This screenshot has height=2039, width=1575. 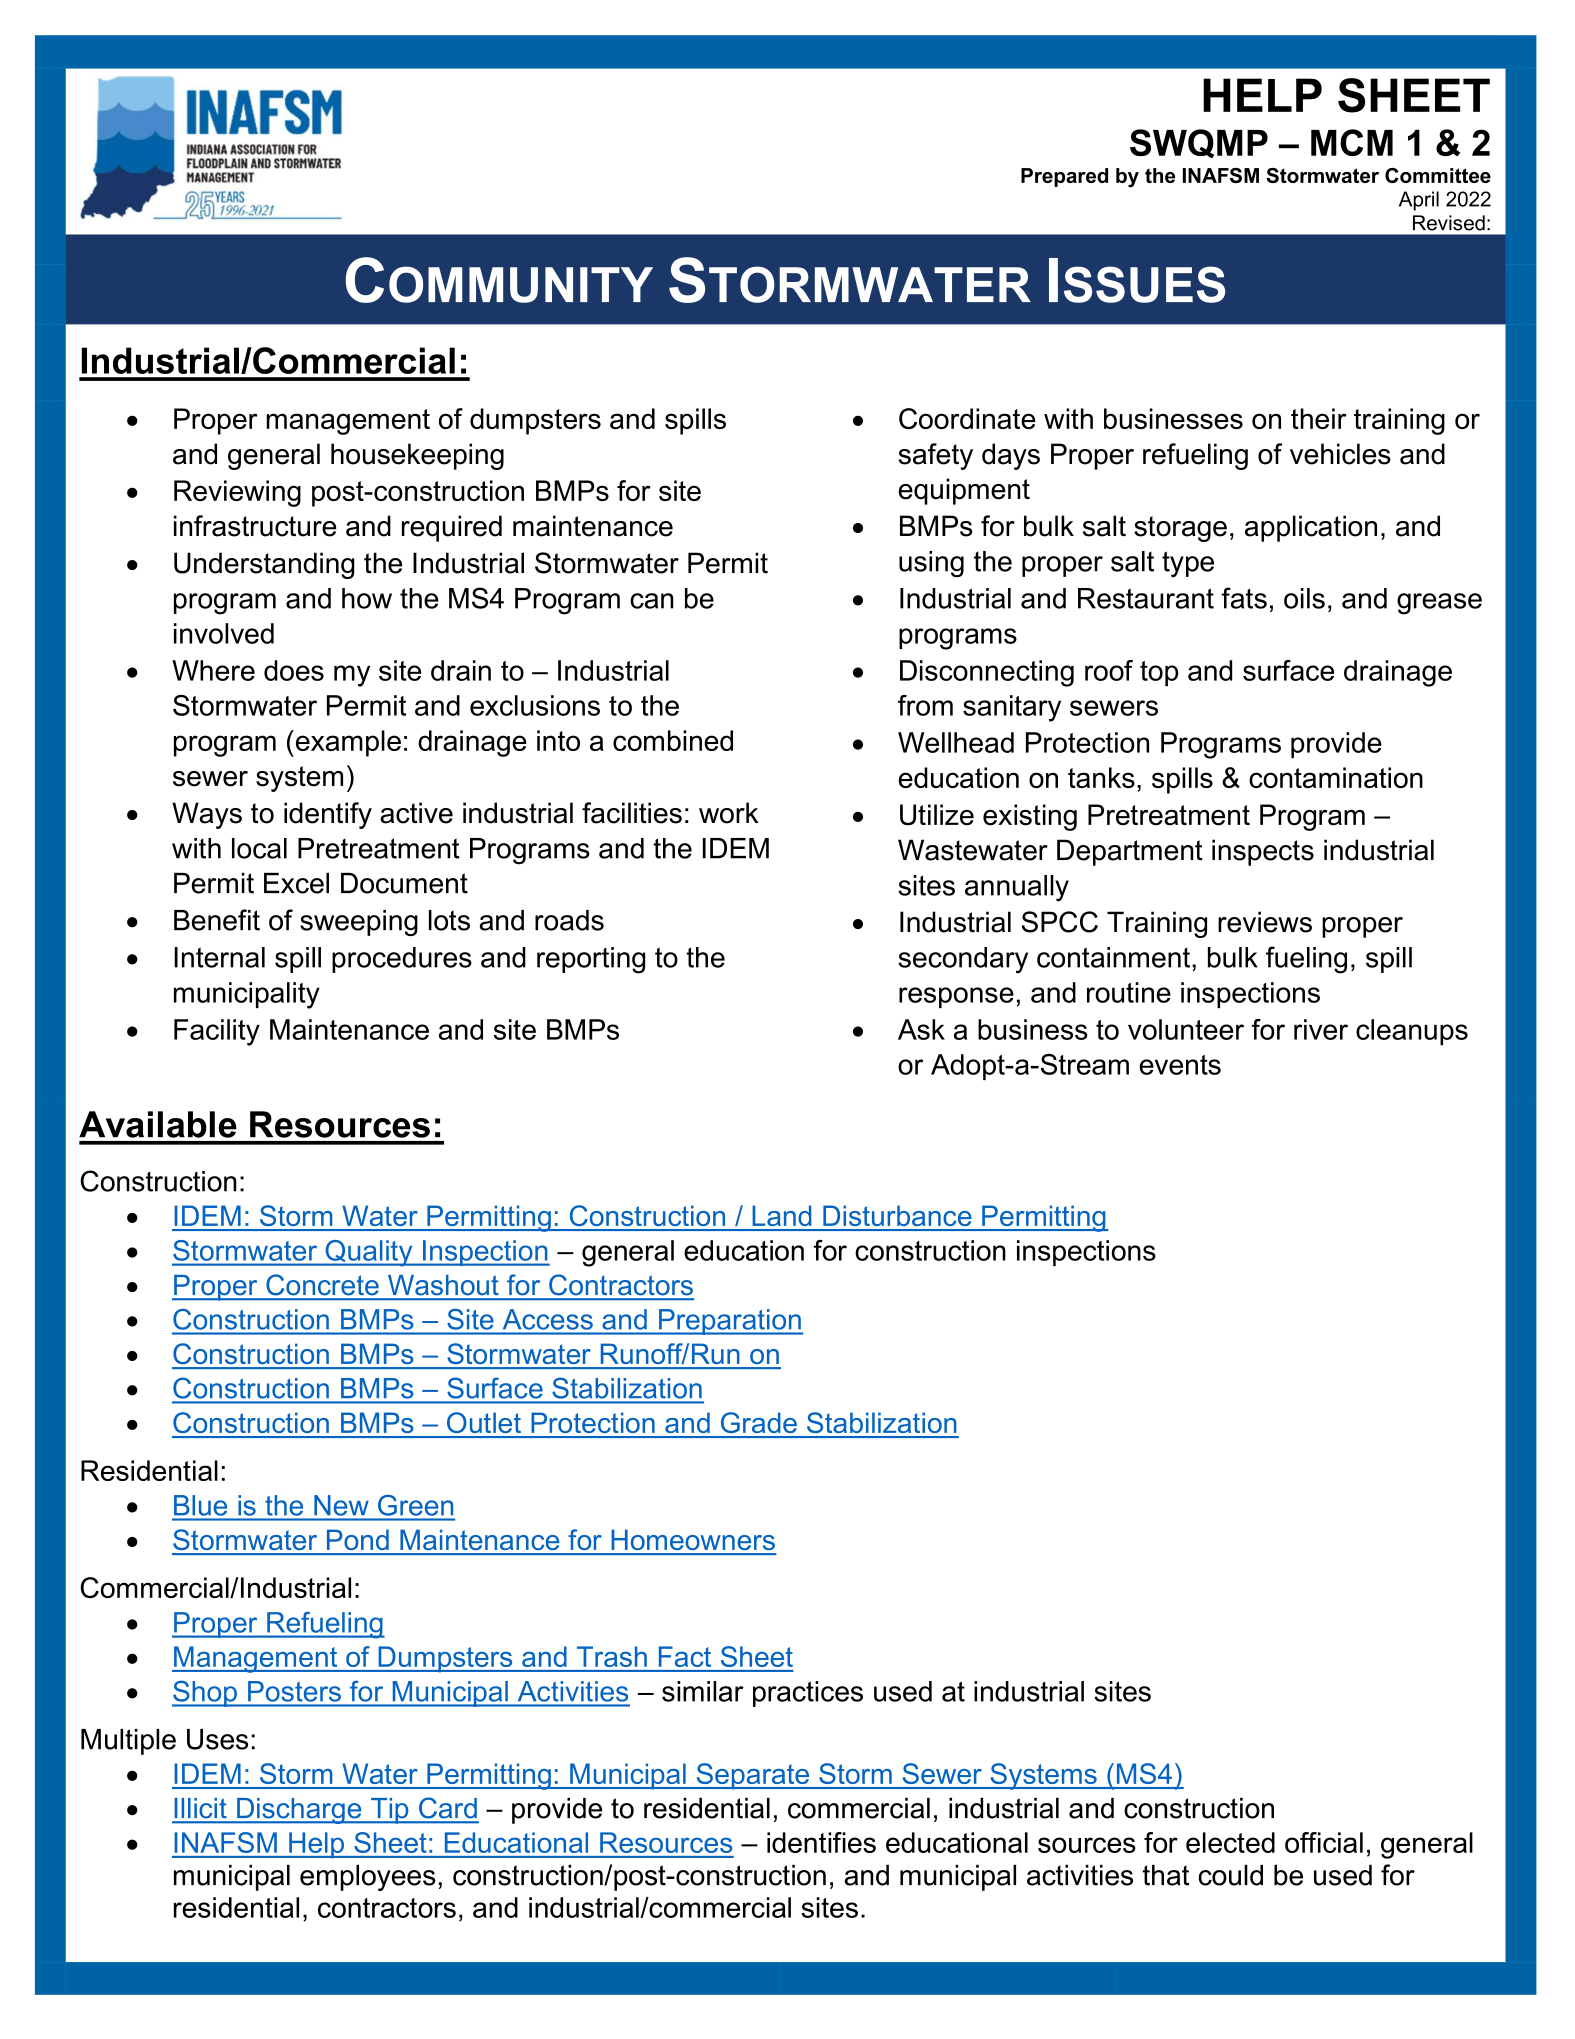 I want to click on can, so click(x=652, y=601).
